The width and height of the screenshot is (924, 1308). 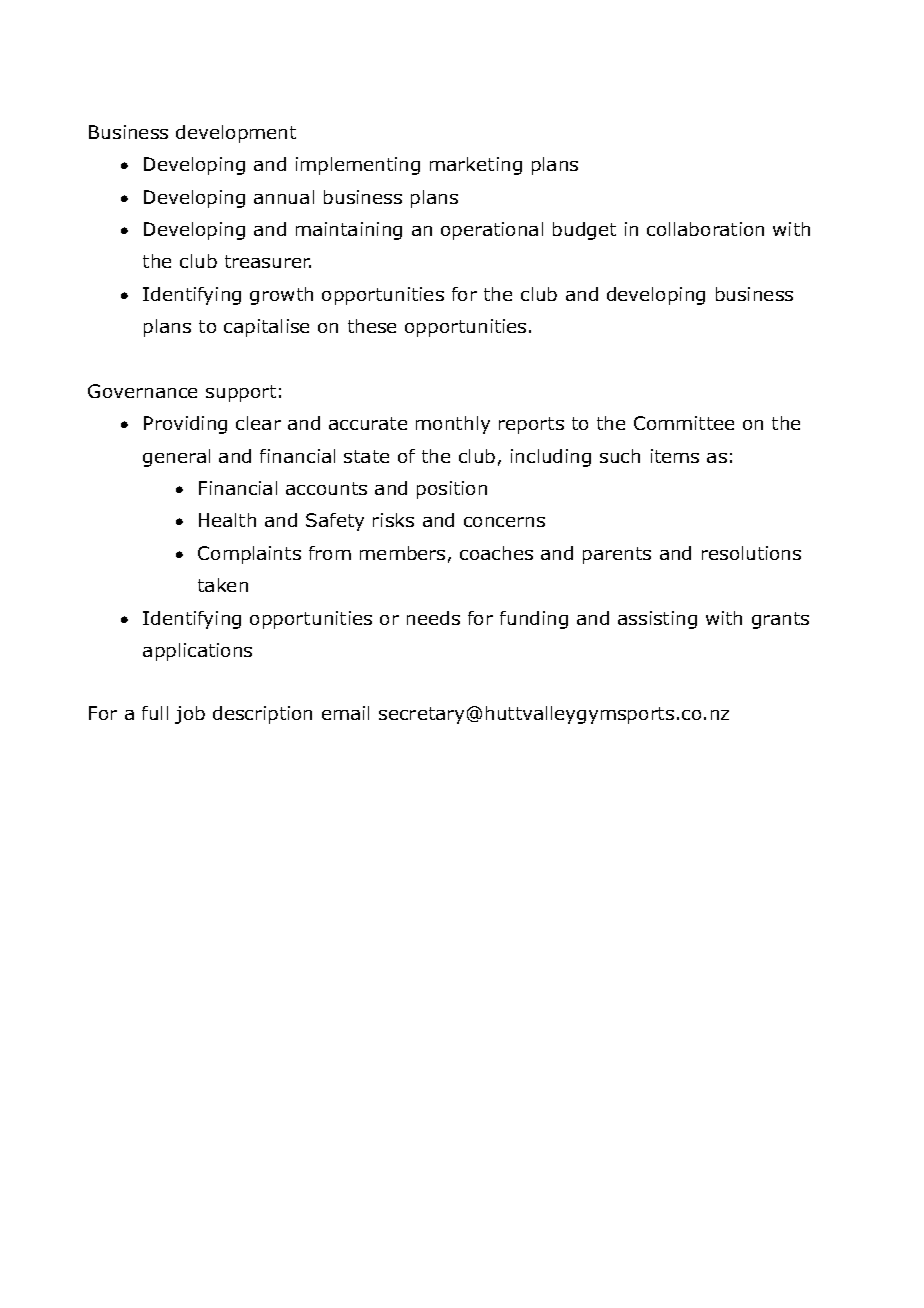 I want to click on development, so click(x=236, y=134).
